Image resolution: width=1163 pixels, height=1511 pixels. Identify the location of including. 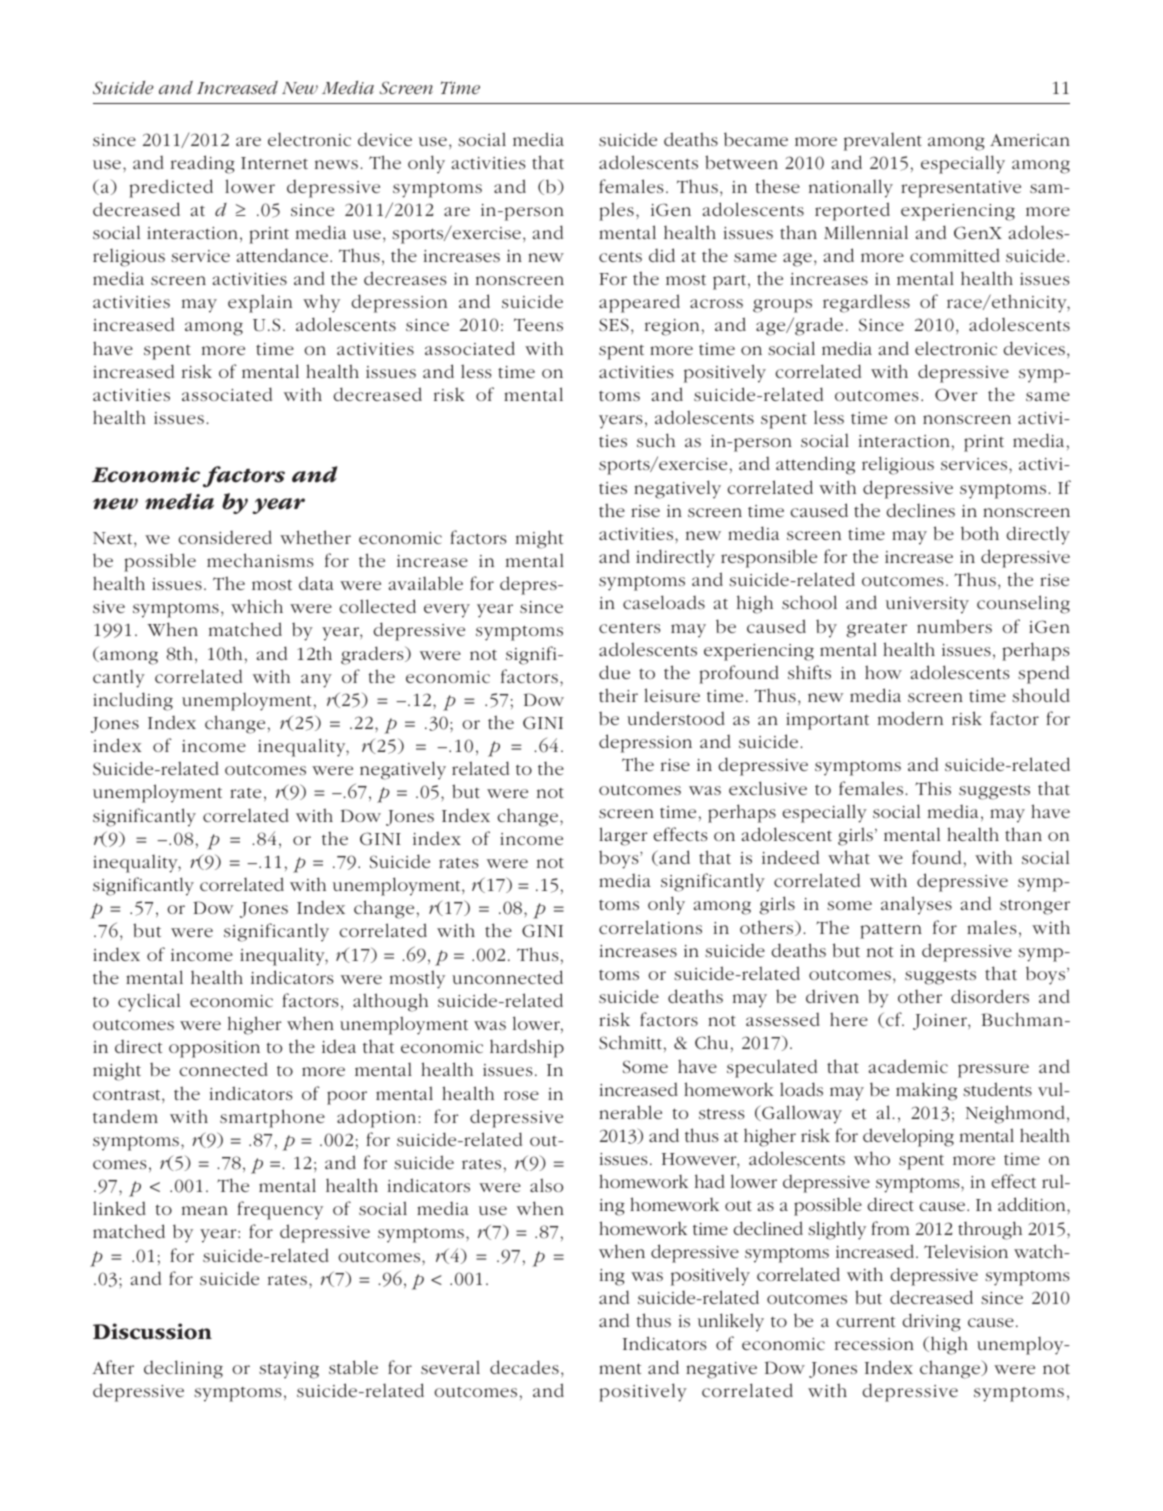
(133, 701).
